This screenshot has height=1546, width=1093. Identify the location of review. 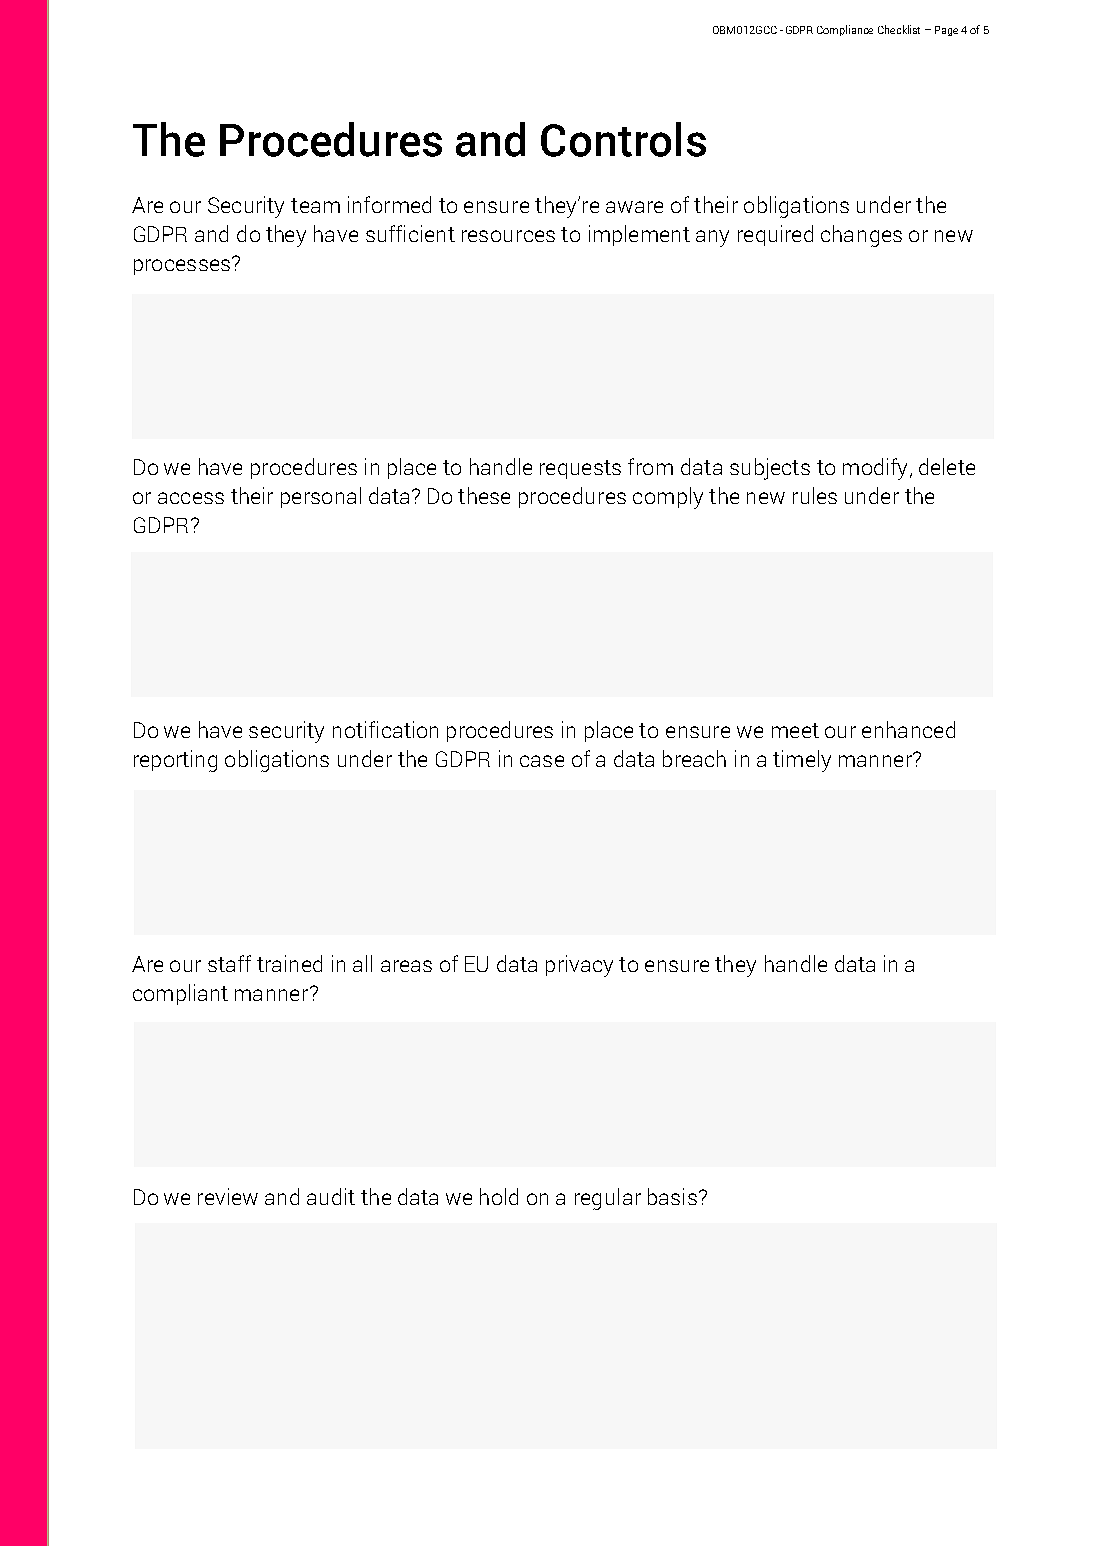
(228, 1196).
